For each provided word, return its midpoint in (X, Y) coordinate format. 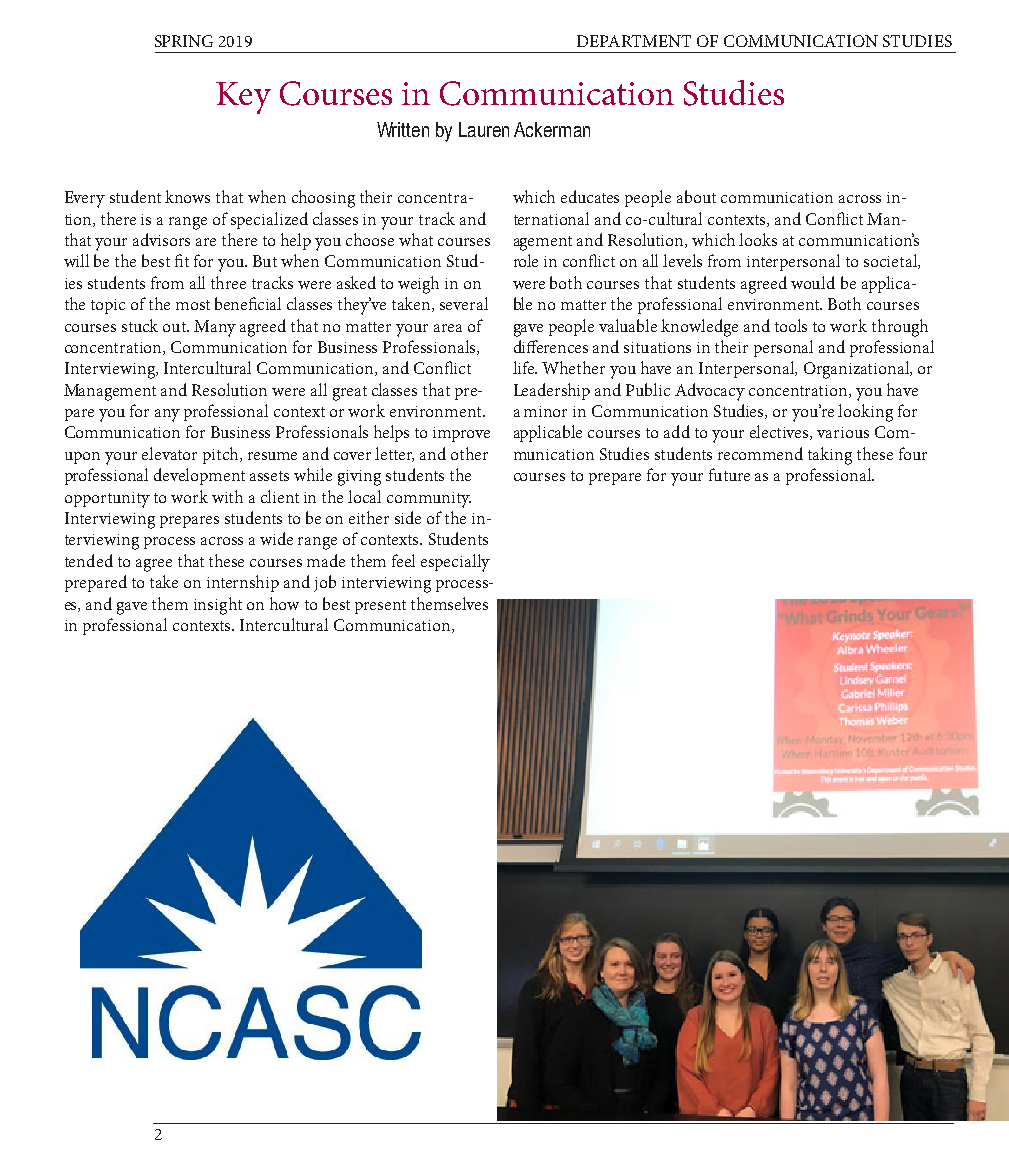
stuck (140, 325)
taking (830, 456)
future (729, 474)
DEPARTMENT (634, 41)
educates (590, 196)
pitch (222, 455)
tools (791, 325)
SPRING (184, 41)
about (696, 196)
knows (187, 196)
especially (455, 563)
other (469, 453)
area (448, 328)
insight (218, 606)
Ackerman (552, 129)
